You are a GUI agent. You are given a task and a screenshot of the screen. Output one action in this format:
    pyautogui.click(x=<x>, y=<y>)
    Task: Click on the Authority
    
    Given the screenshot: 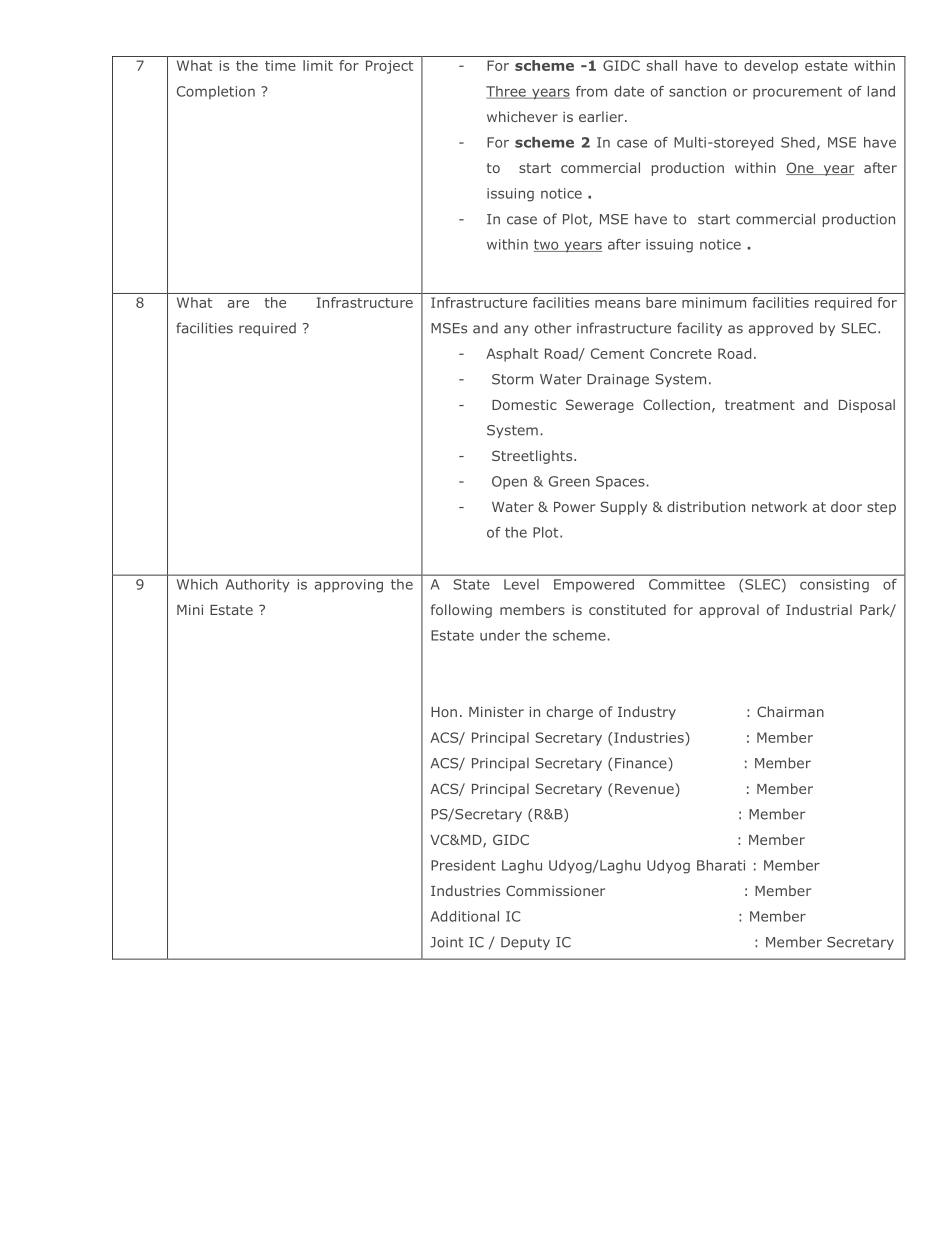 What is the action you would take?
    pyautogui.click(x=257, y=585)
